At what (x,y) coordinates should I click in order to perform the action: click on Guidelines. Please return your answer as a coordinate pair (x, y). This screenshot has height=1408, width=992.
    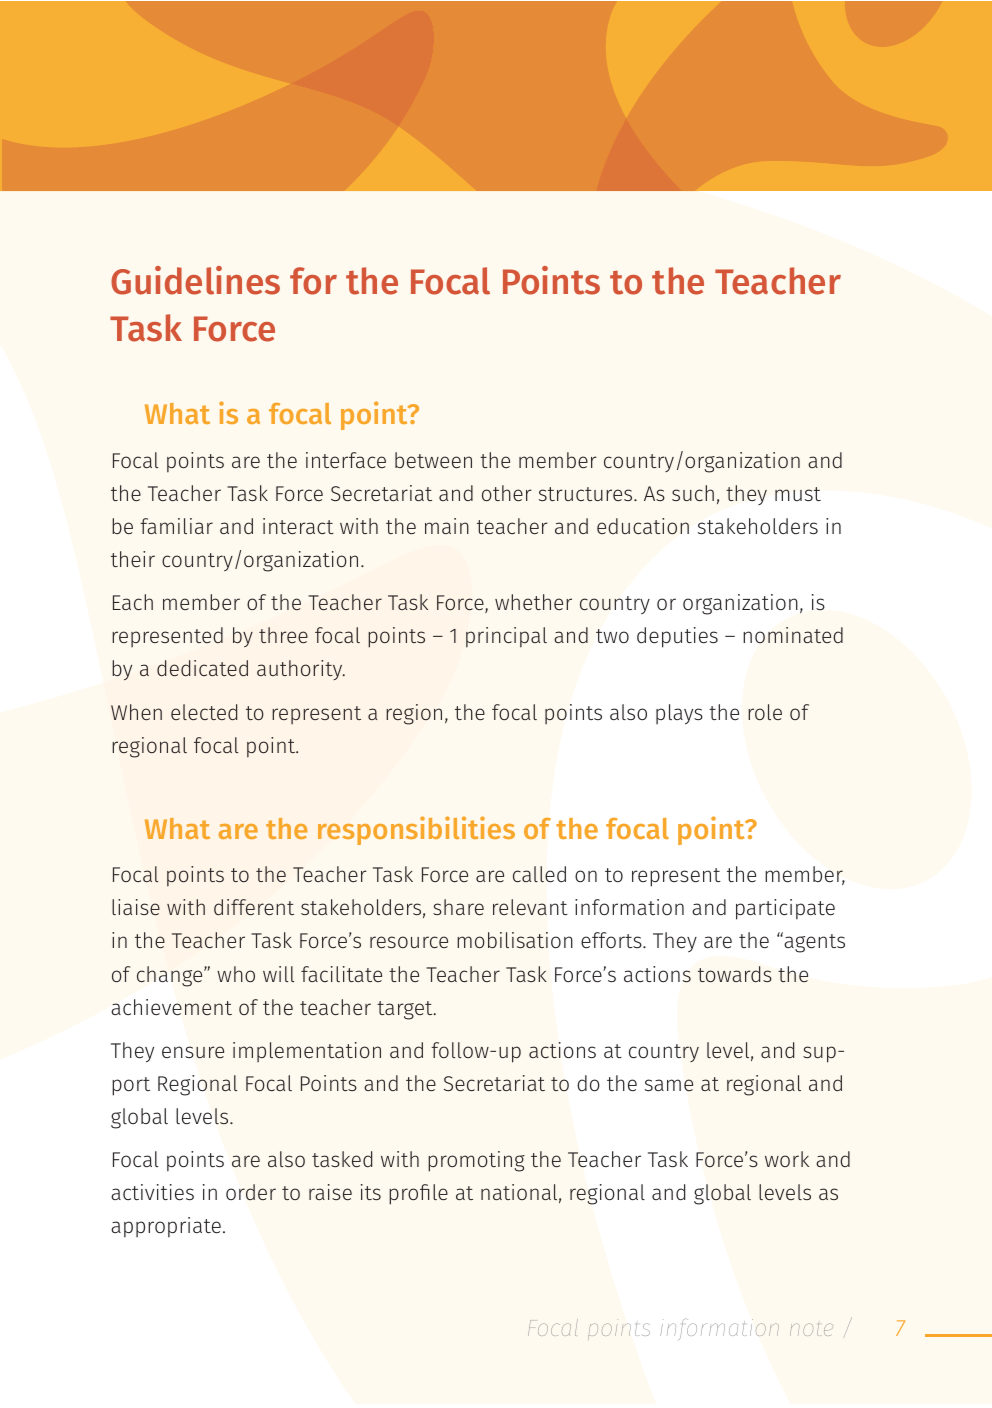
    Looking at the image, I should click on (195, 280).
